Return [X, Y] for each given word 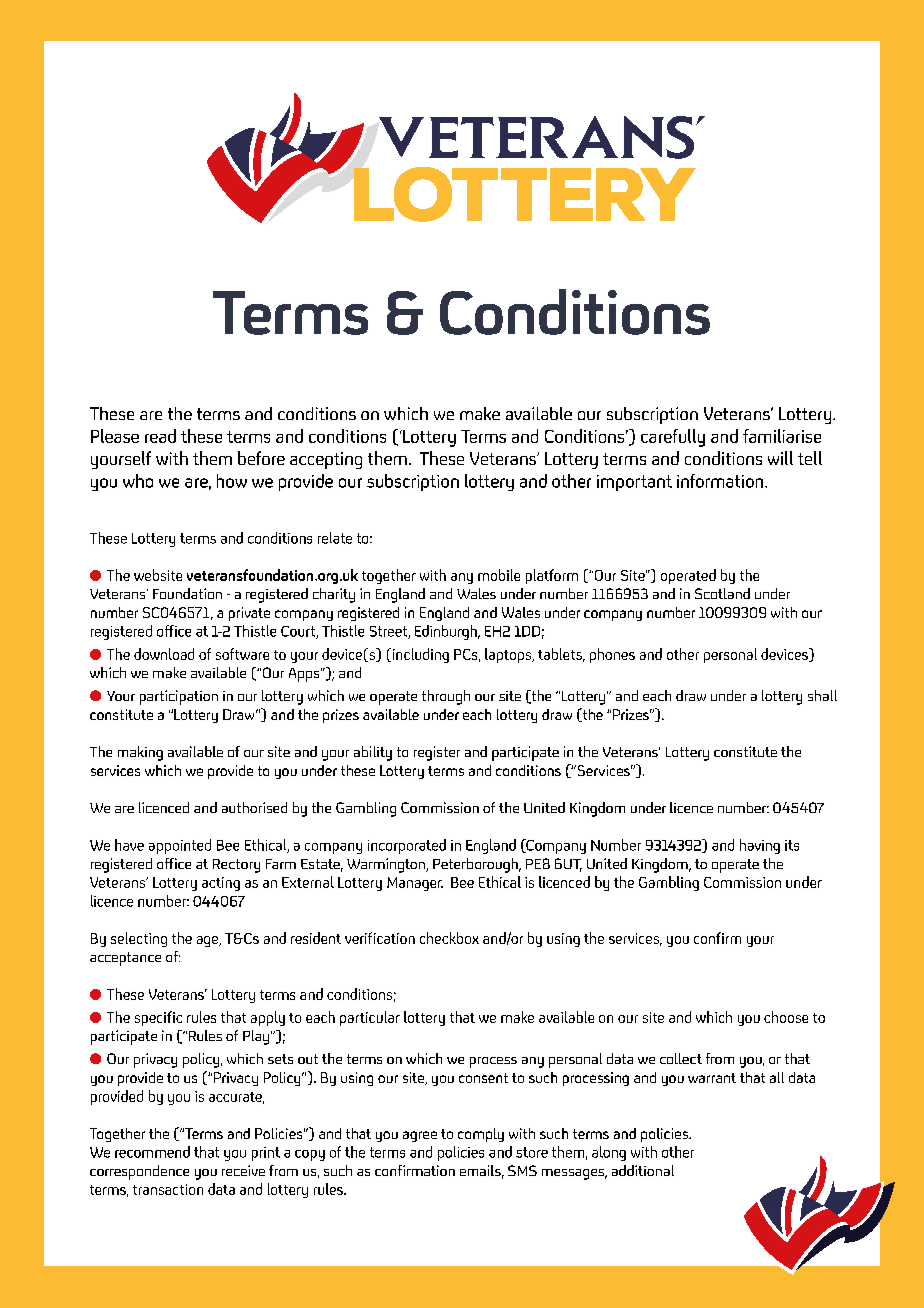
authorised [254, 807]
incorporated [407, 846]
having [760, 846]
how [232, 481]
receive [243, 1170]
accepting [326, 460]
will [780, 458]
